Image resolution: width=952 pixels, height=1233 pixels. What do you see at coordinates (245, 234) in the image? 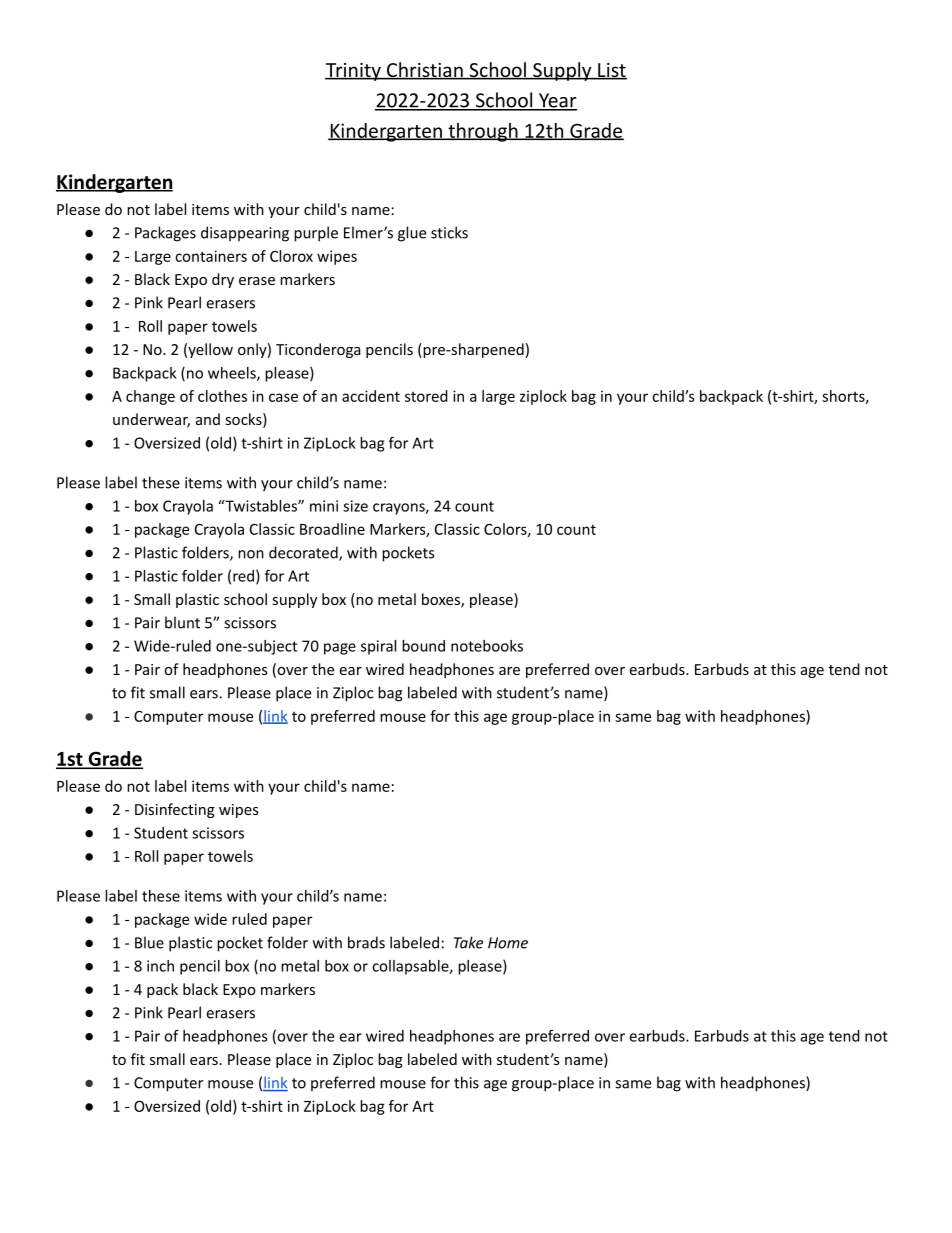
I see `disappearing` at bounding box center [245, 234].
